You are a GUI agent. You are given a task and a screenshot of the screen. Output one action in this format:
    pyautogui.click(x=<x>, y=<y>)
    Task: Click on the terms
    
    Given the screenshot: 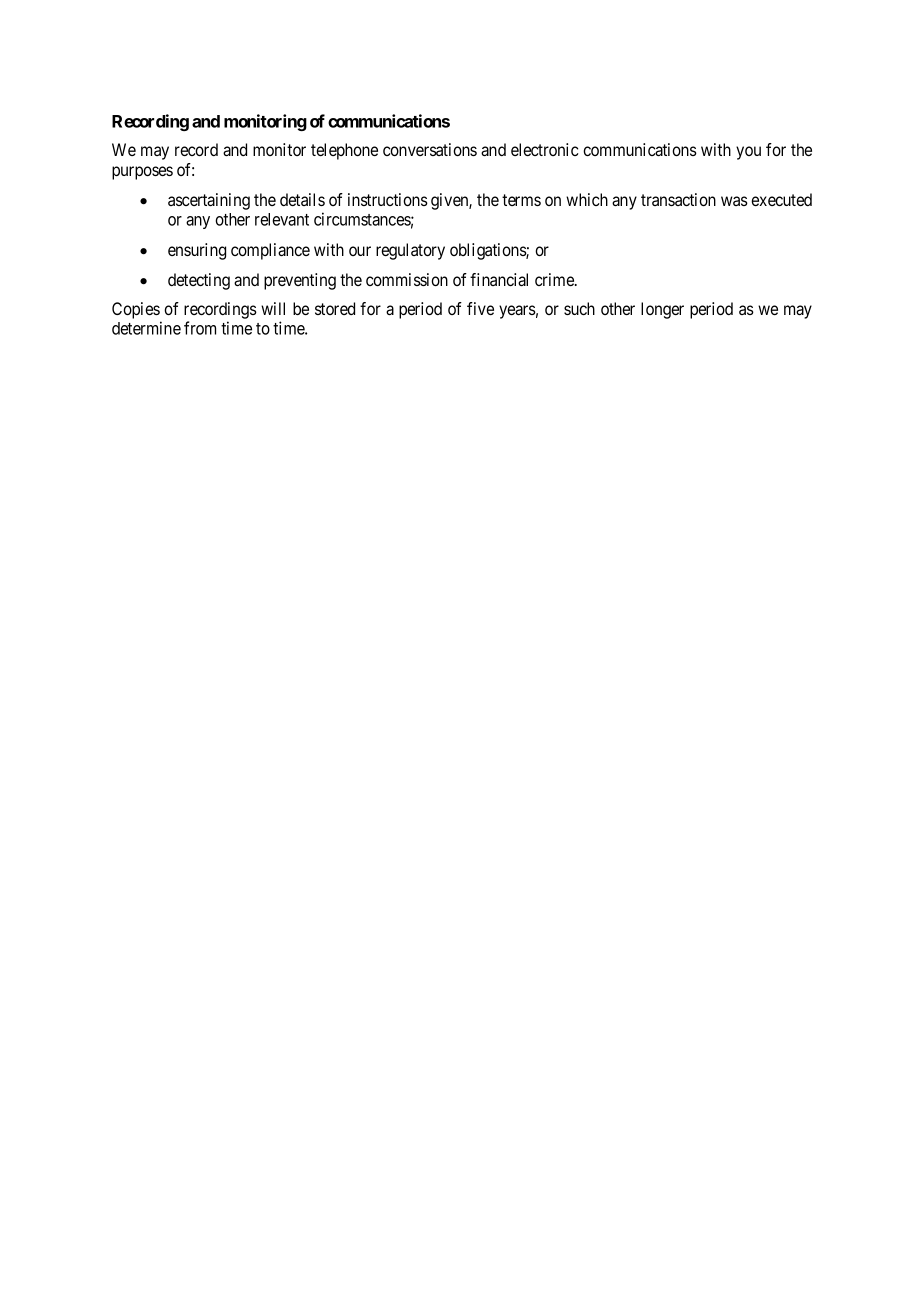 What is the action you would take?
    pyautogui.click(x=521, y=200)
